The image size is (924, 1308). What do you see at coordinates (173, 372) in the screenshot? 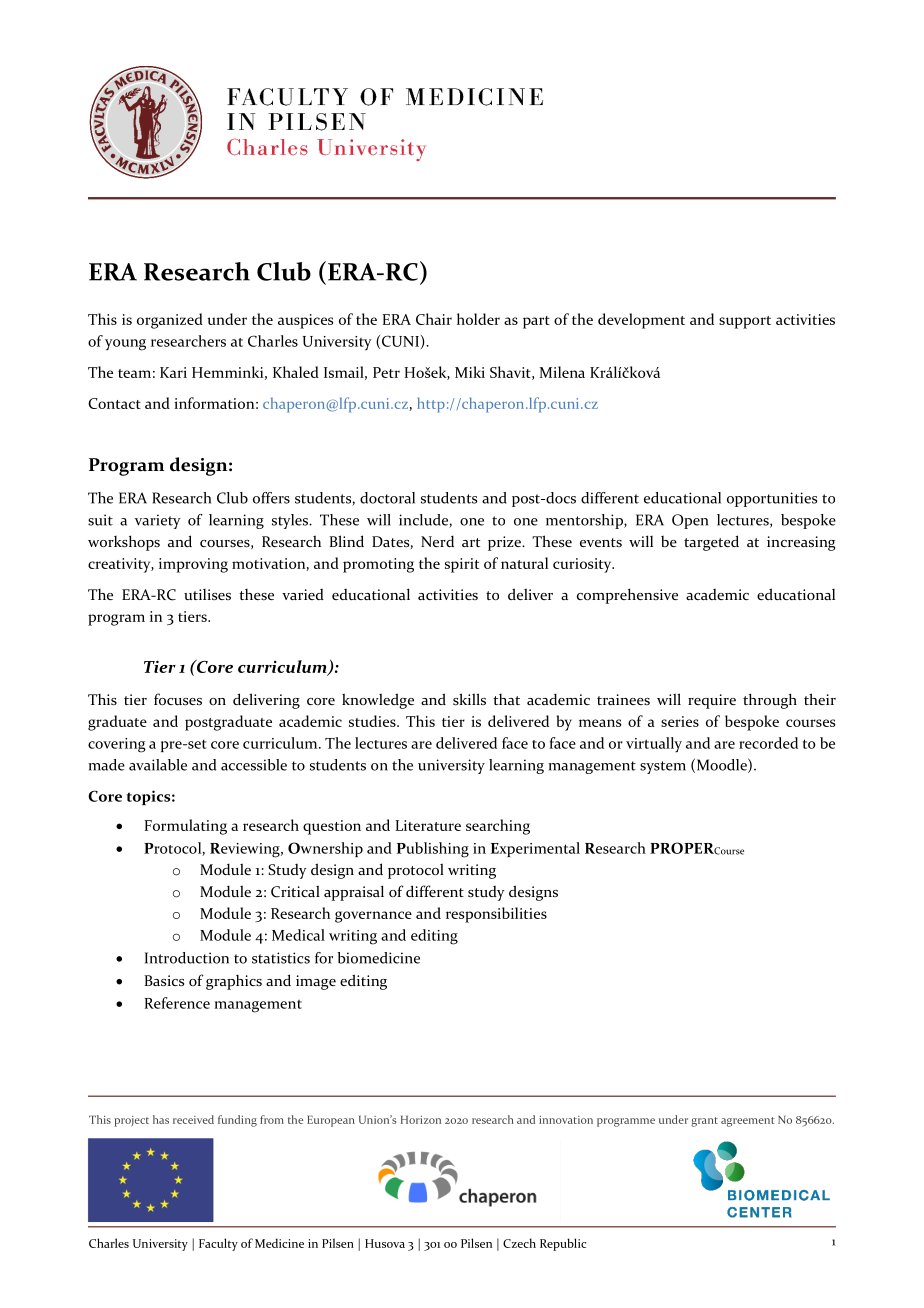
I see `Kari` at bounding box center [173, 372].
